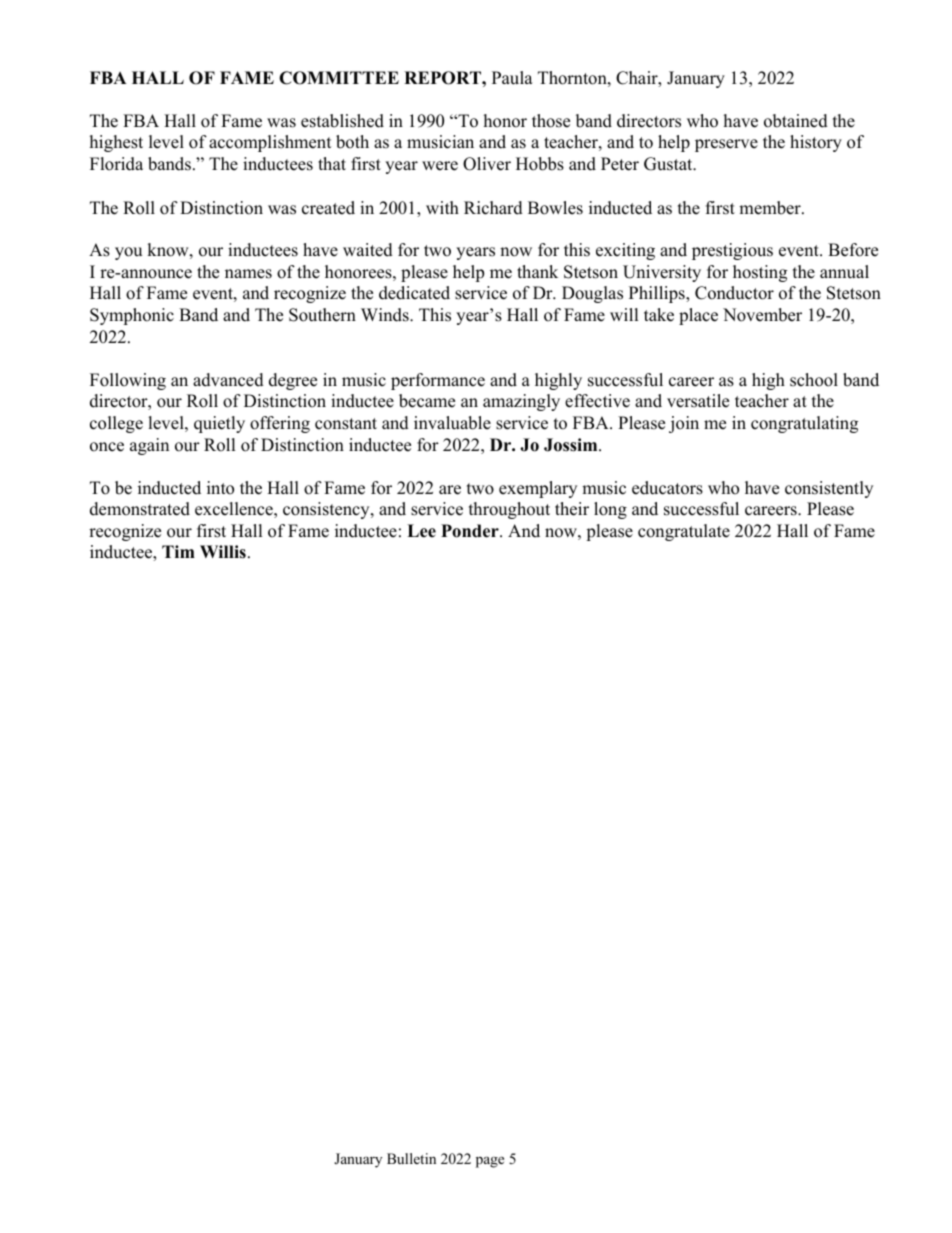  What do you see at coordinates (796, 121) in the image?
I see `obtained` at bounding box center [796, 121].
